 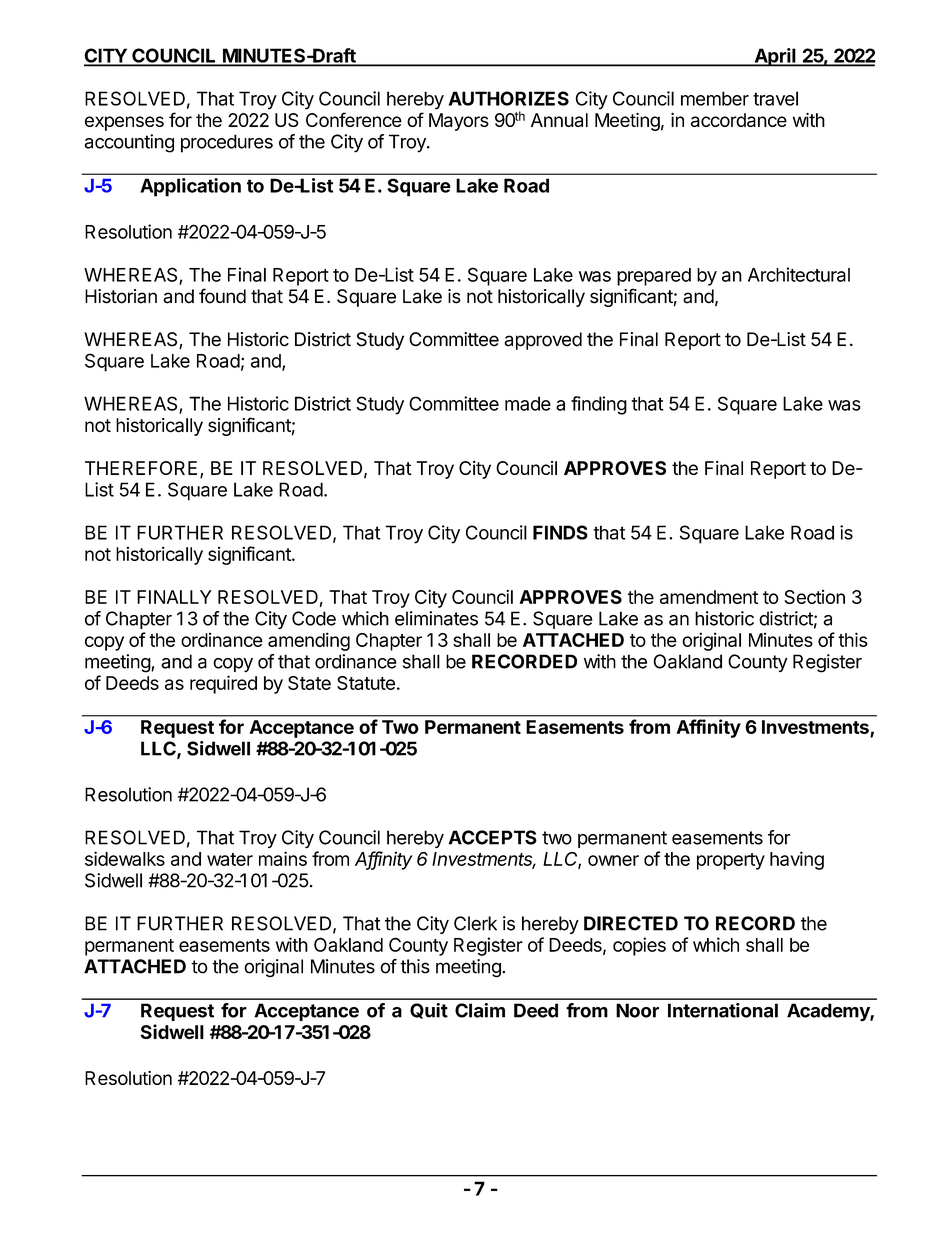 What do you see at coordinates (222, 296) in the screenshot?
I see `found` at bounding box center [222, 296].
